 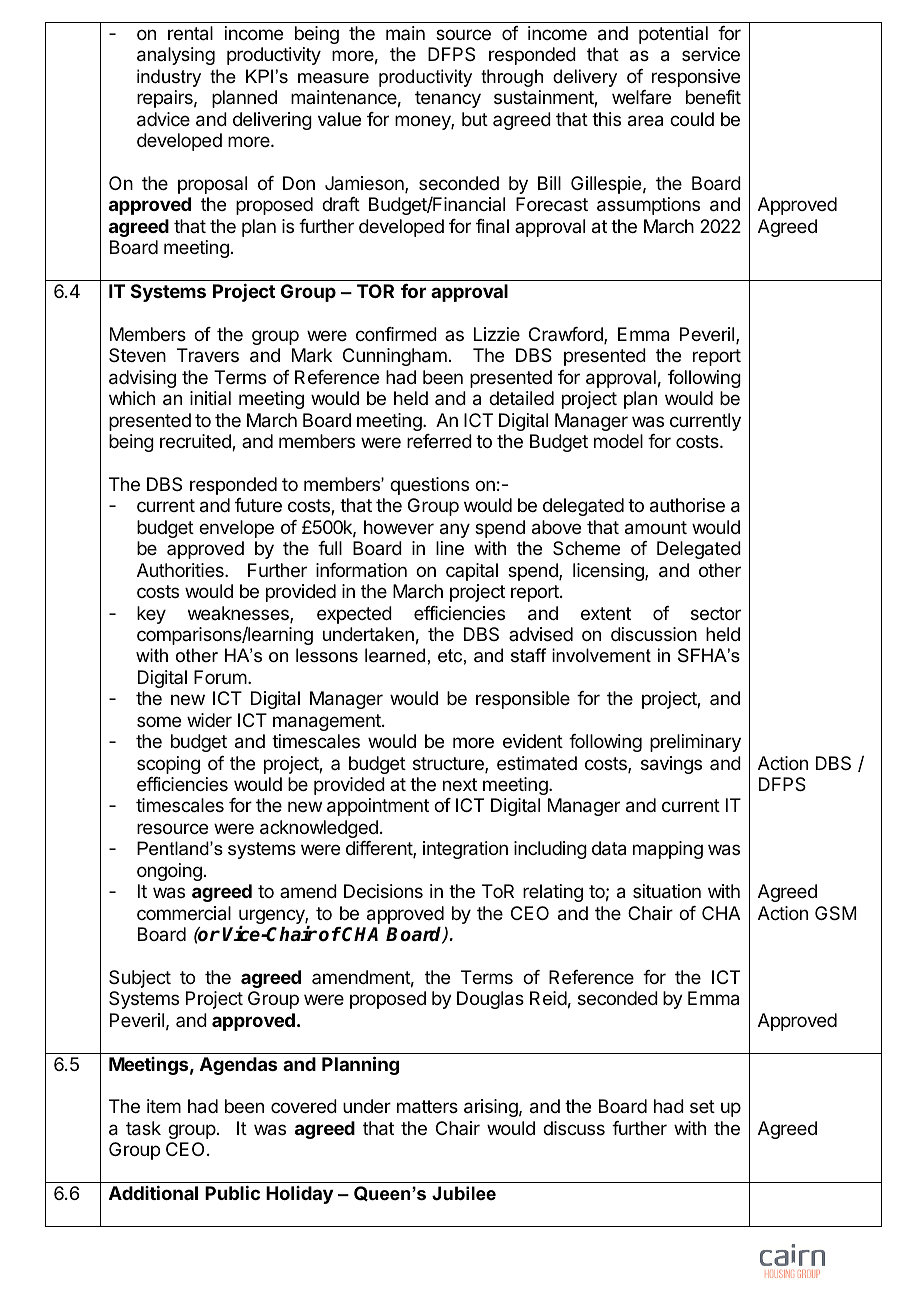 What do you see at coordinates (716, 613) in the document?
I see `sector` at bounding box center [716, 613].
